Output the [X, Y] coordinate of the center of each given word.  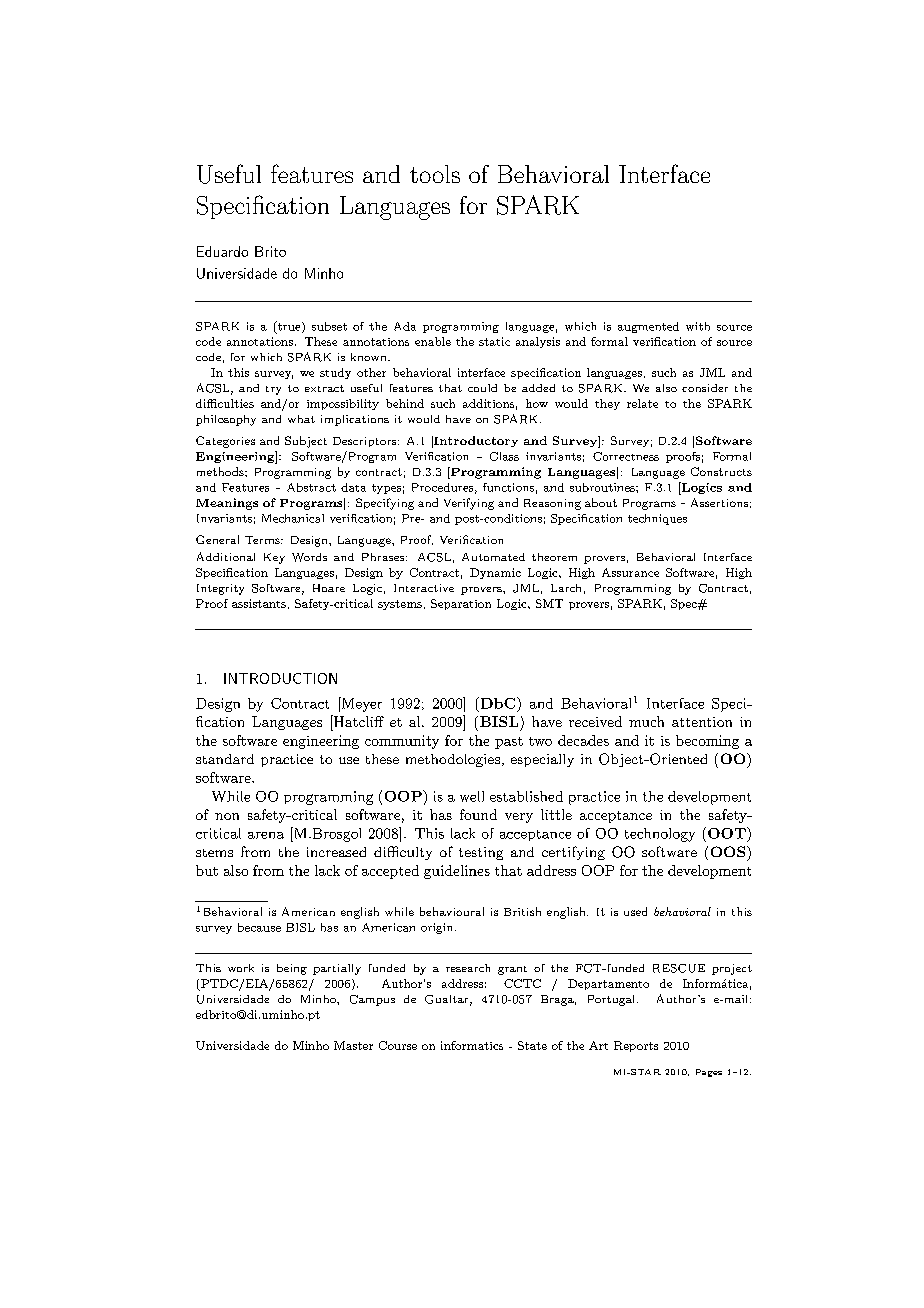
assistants [259, 603]
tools [435, 174]
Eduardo [222, 251]
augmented [648, 327]
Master [353, 1045]
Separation [461, 604]
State [532, 1045]
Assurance [630, 572]
